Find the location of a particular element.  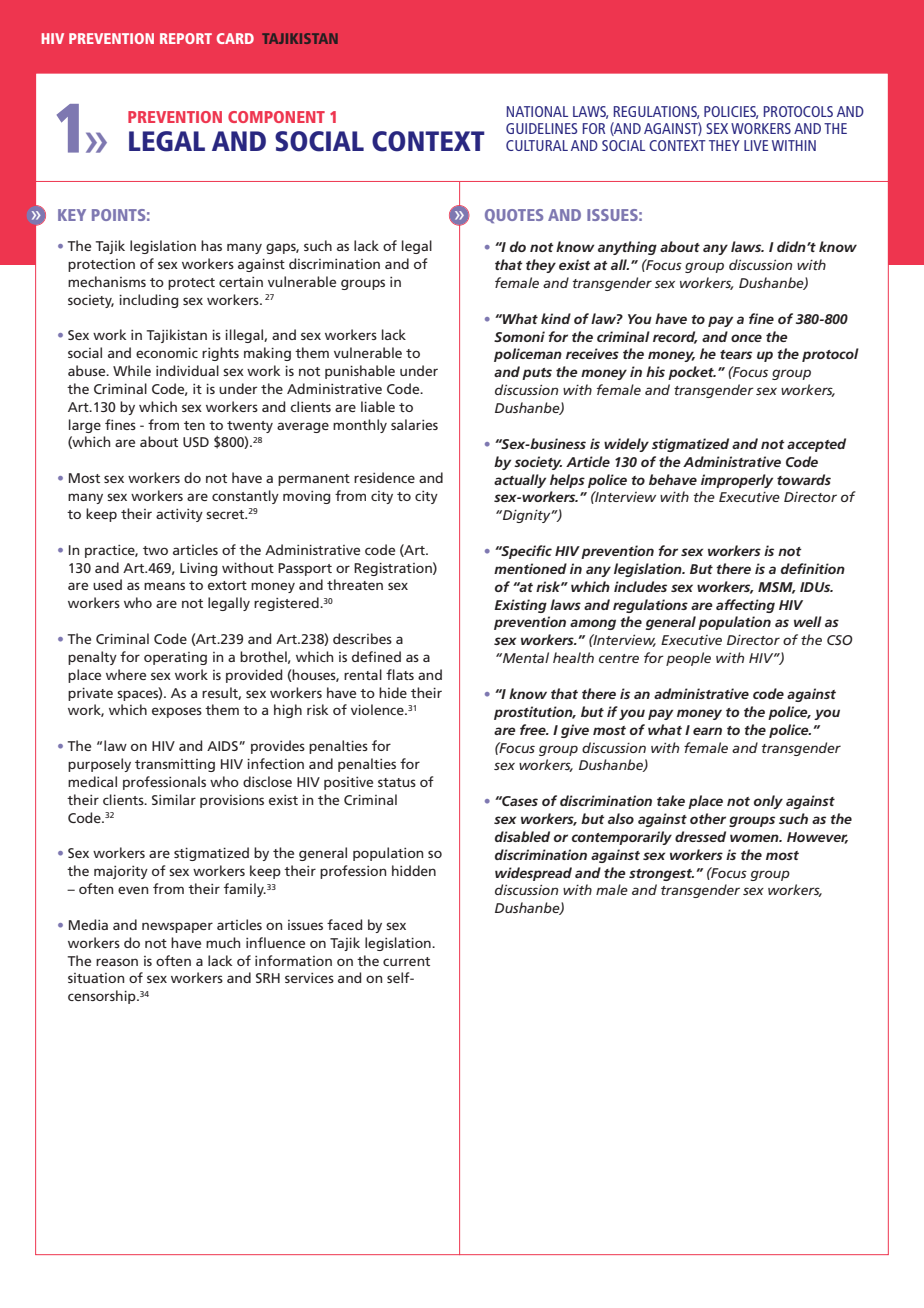

economic is located at coordinates (167, 353).
